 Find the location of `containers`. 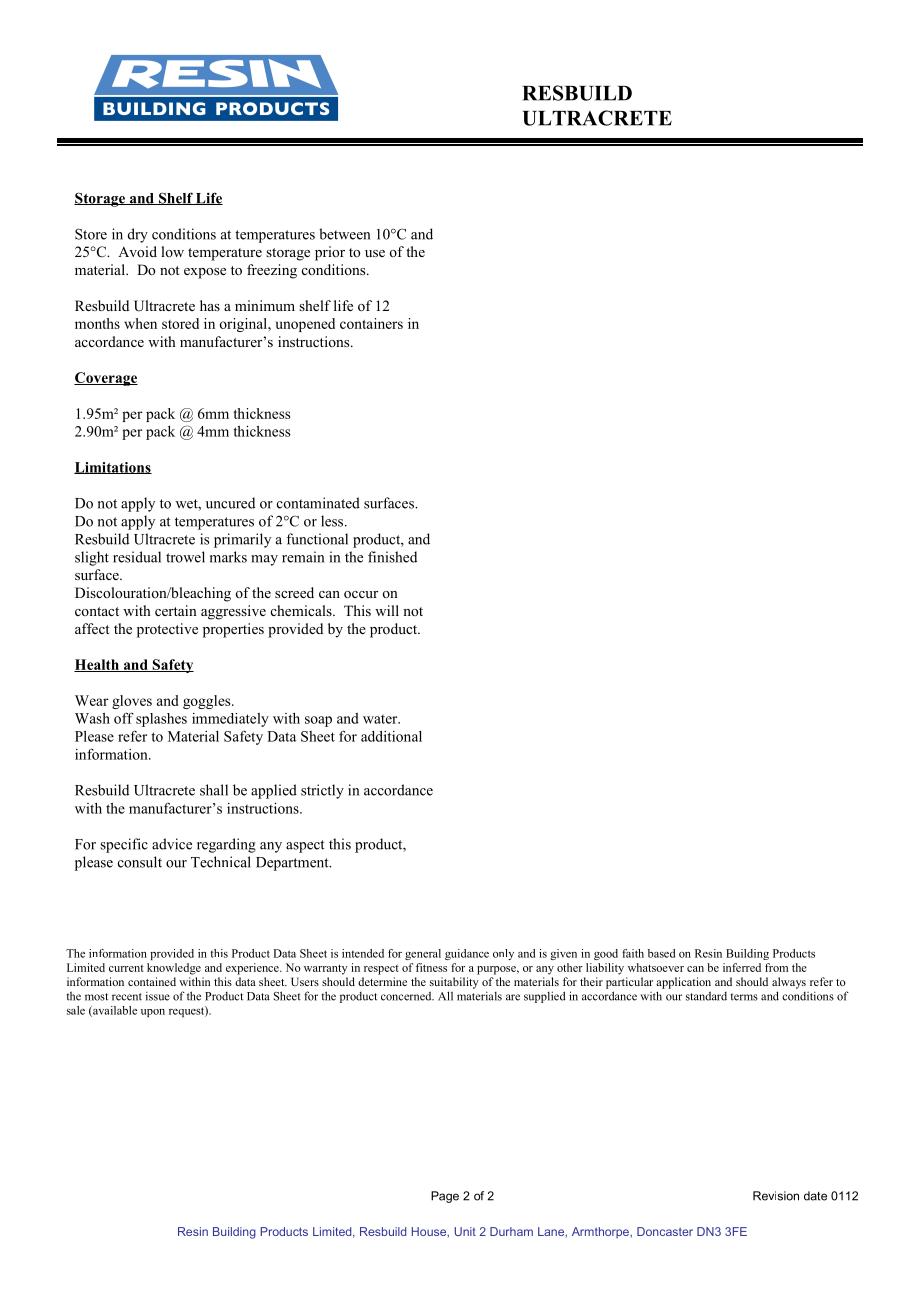

containers is located at coordinates (371, 323).
